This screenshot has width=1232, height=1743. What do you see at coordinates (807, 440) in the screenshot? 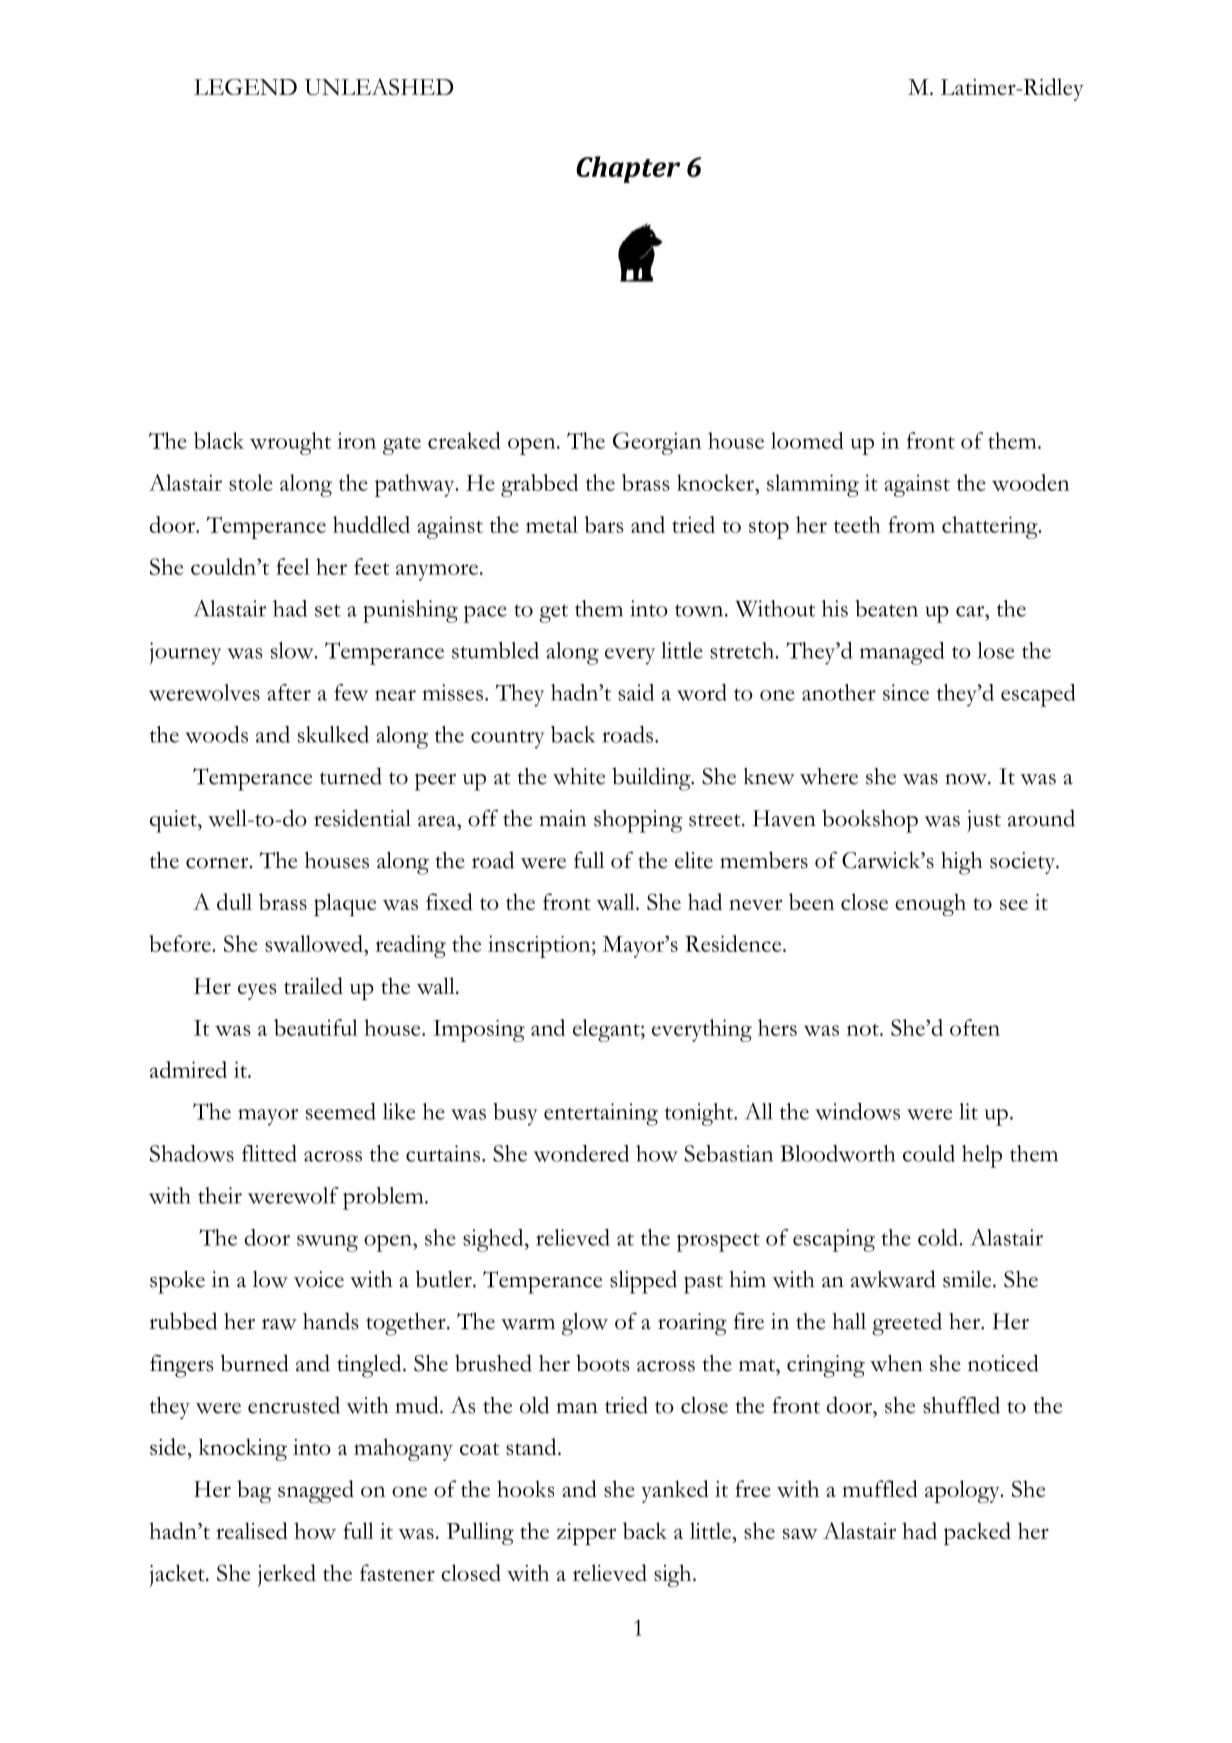
I see `loomed` at bounding box center [807, 440].
